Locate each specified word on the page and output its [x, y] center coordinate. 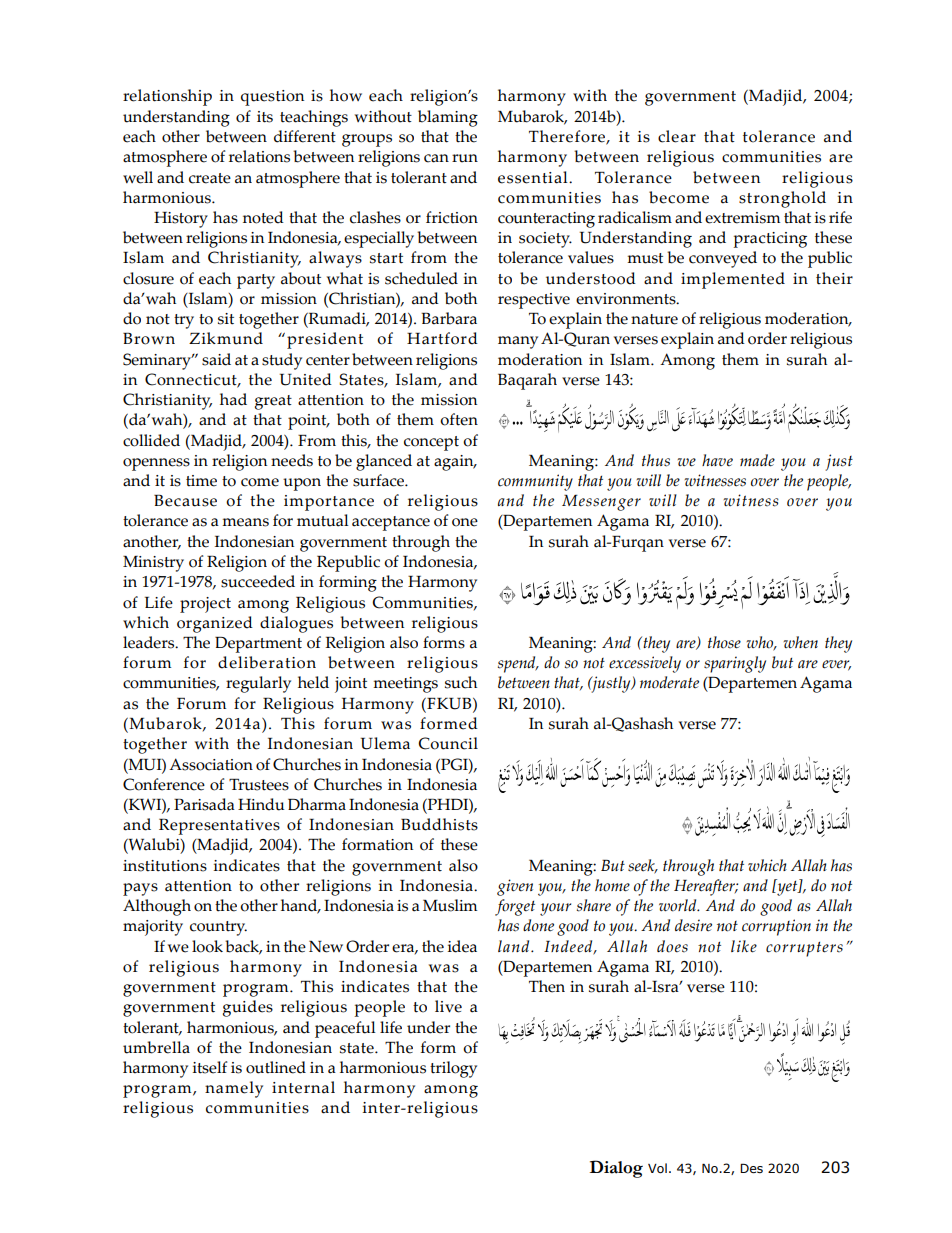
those [724, 642]
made [757, 460]
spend [518, 664]
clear [677, 136]
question [272, 98]
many [518, 342]
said [216, 359]
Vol [657, 1168]
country [218, 928]
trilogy [453, 1069]
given [515, 887]
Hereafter [706, 887]
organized [215, 624]
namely [234, 1089]
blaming [448, 118]
